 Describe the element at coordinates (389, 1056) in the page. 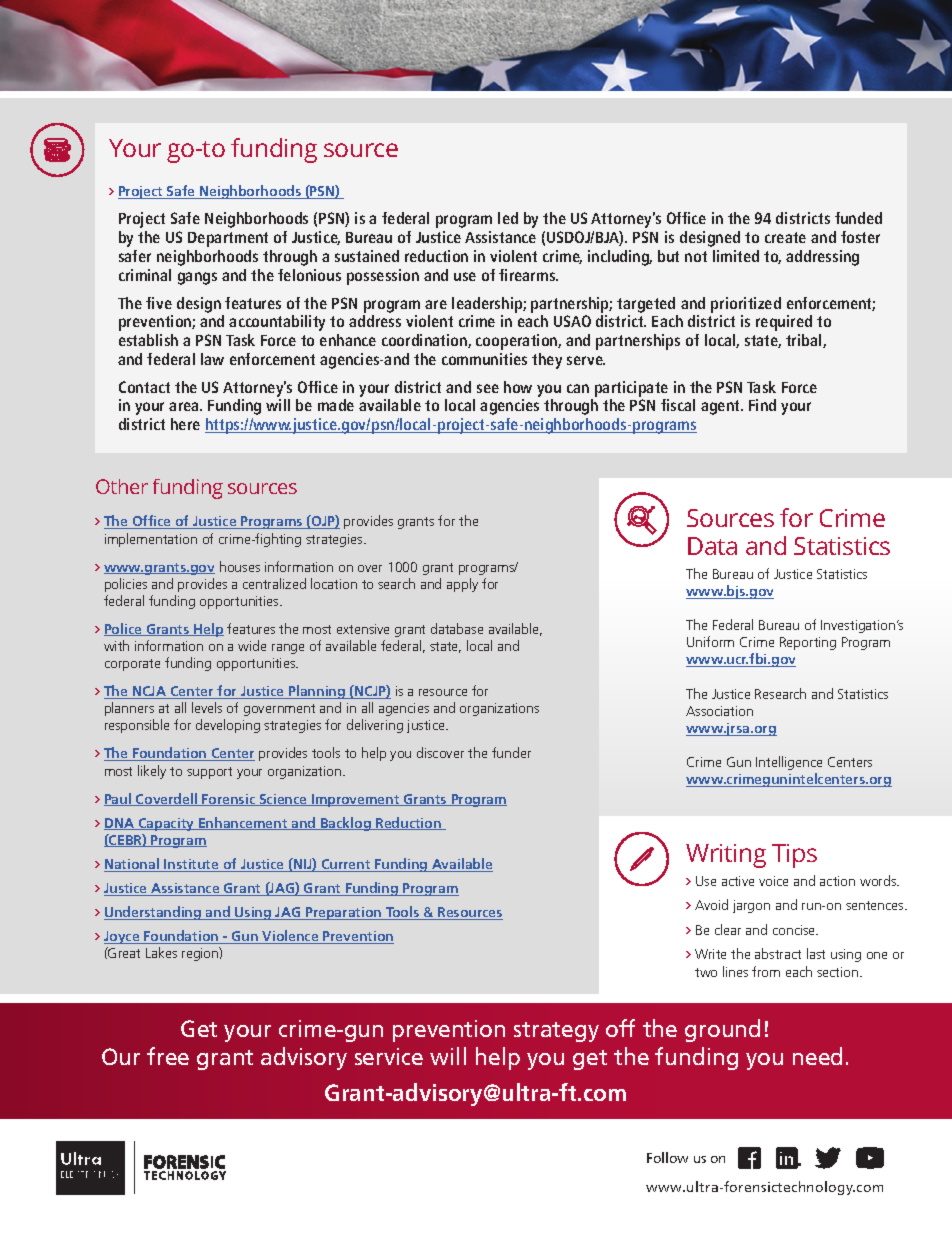

I see `service` at that location.
